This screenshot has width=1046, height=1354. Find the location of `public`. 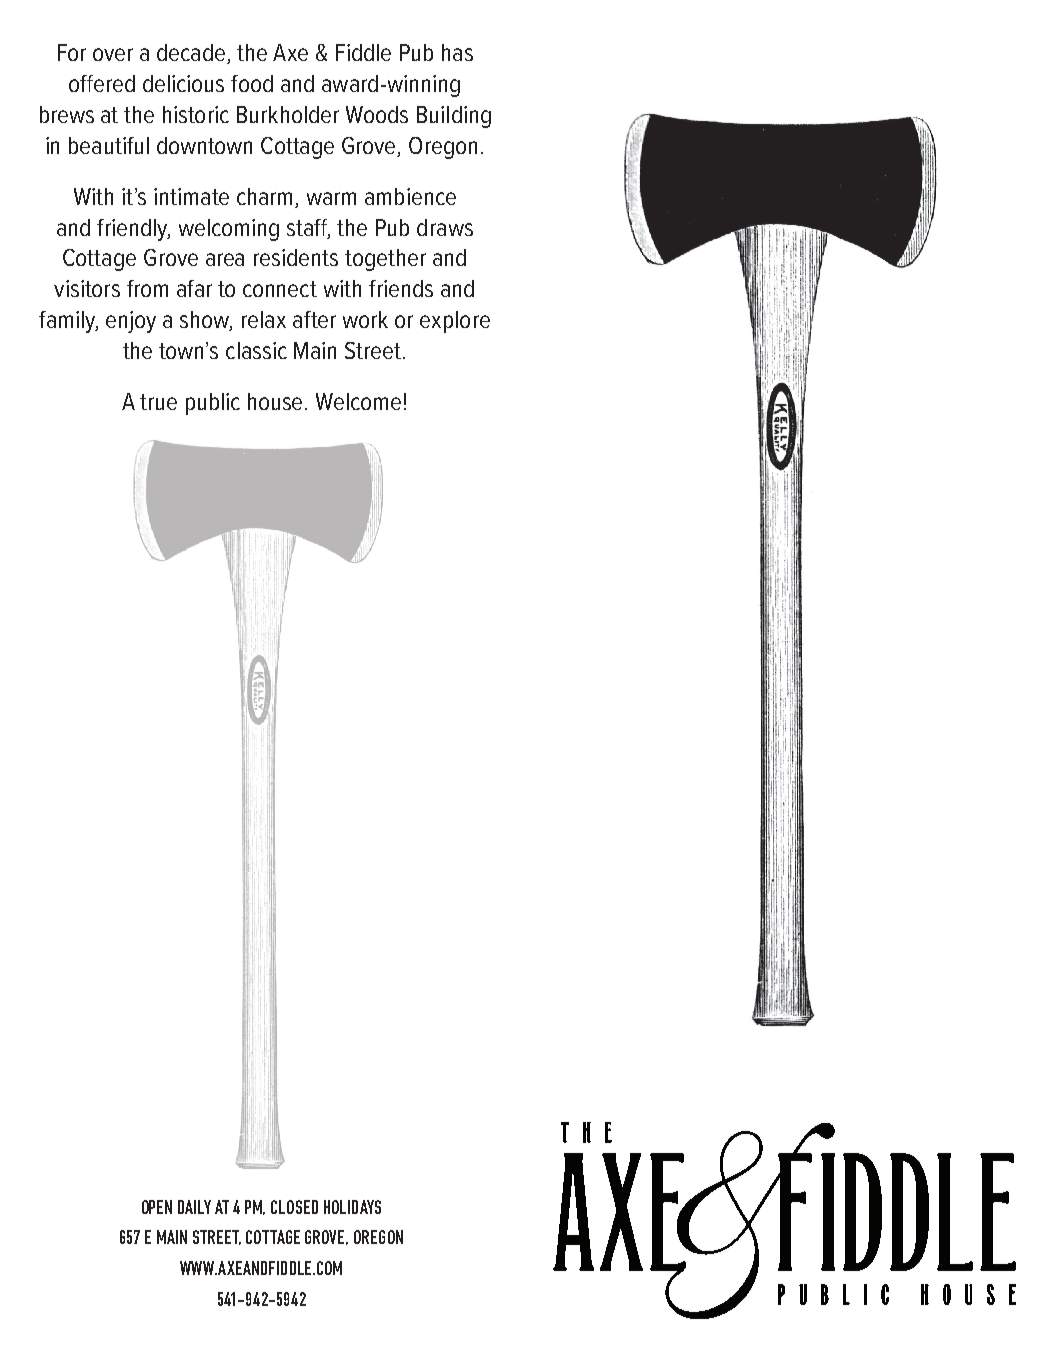

public is located at coordinates (213, 404).
